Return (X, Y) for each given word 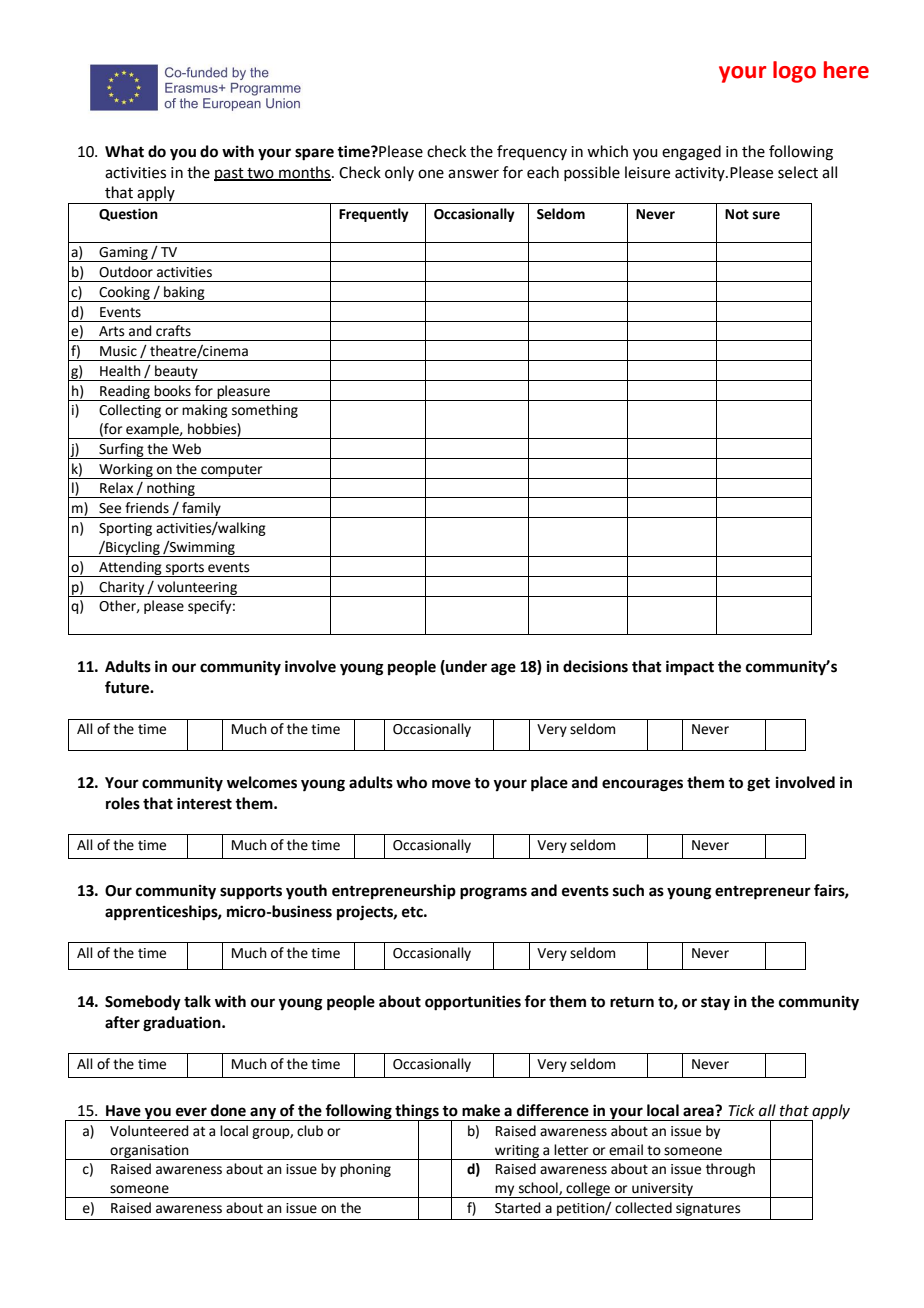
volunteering (197, 589)
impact (690, 668)
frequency (532, 152)
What (124, 151)
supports (251, 893)
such (628, 890)
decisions (595, 666)
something (265, 411)
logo (794, 72)
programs (493, 893)
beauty (176, 373)
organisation (150, 1152)
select (798, 172)
